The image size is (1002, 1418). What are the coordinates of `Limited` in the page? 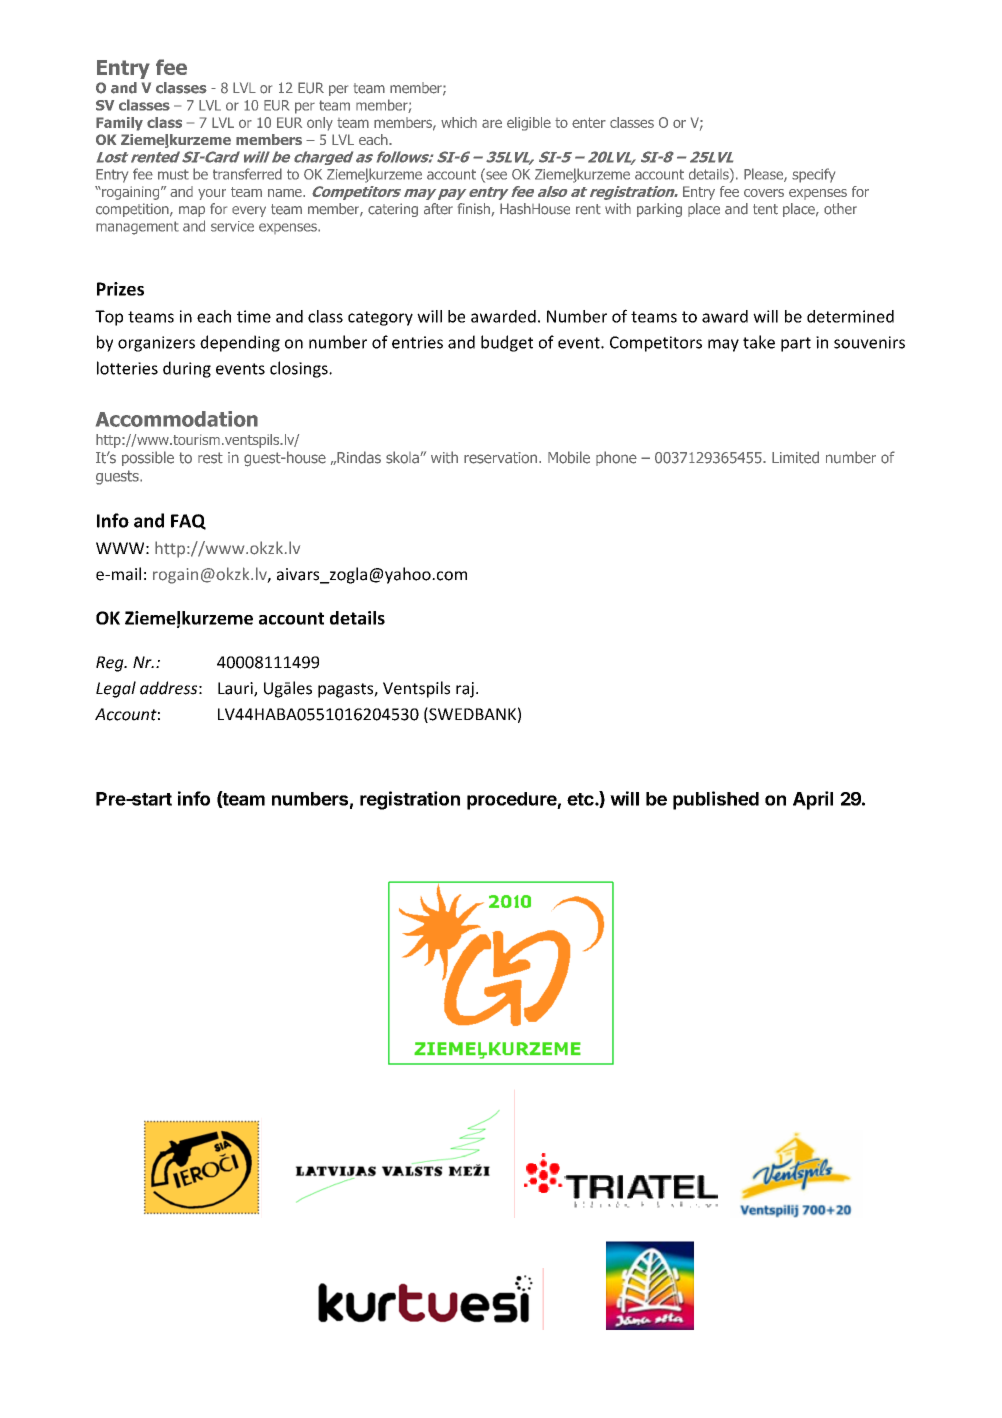 It's located at (795, 457).
